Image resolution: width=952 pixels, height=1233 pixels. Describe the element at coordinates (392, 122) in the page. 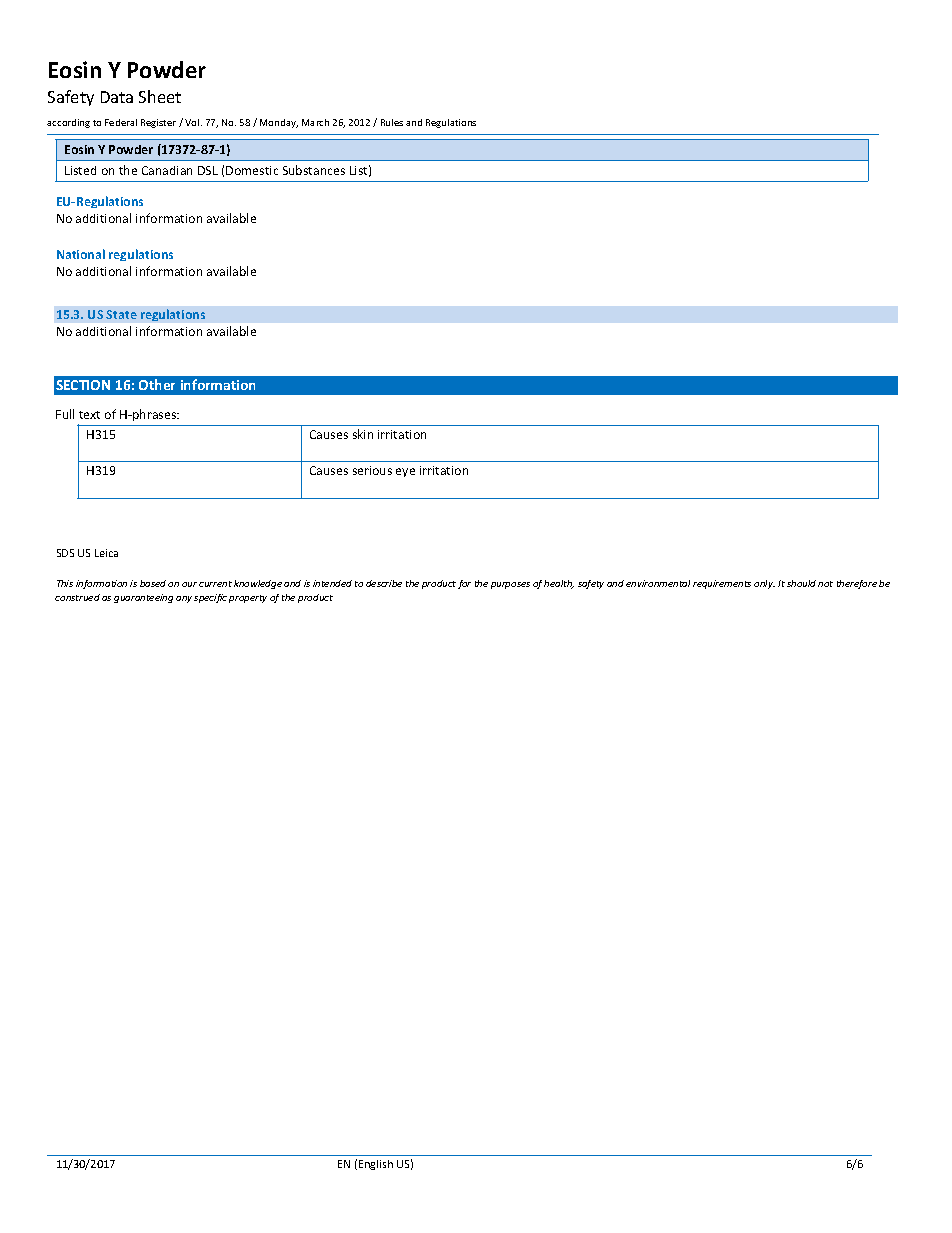

I see `Rules` at that location.
